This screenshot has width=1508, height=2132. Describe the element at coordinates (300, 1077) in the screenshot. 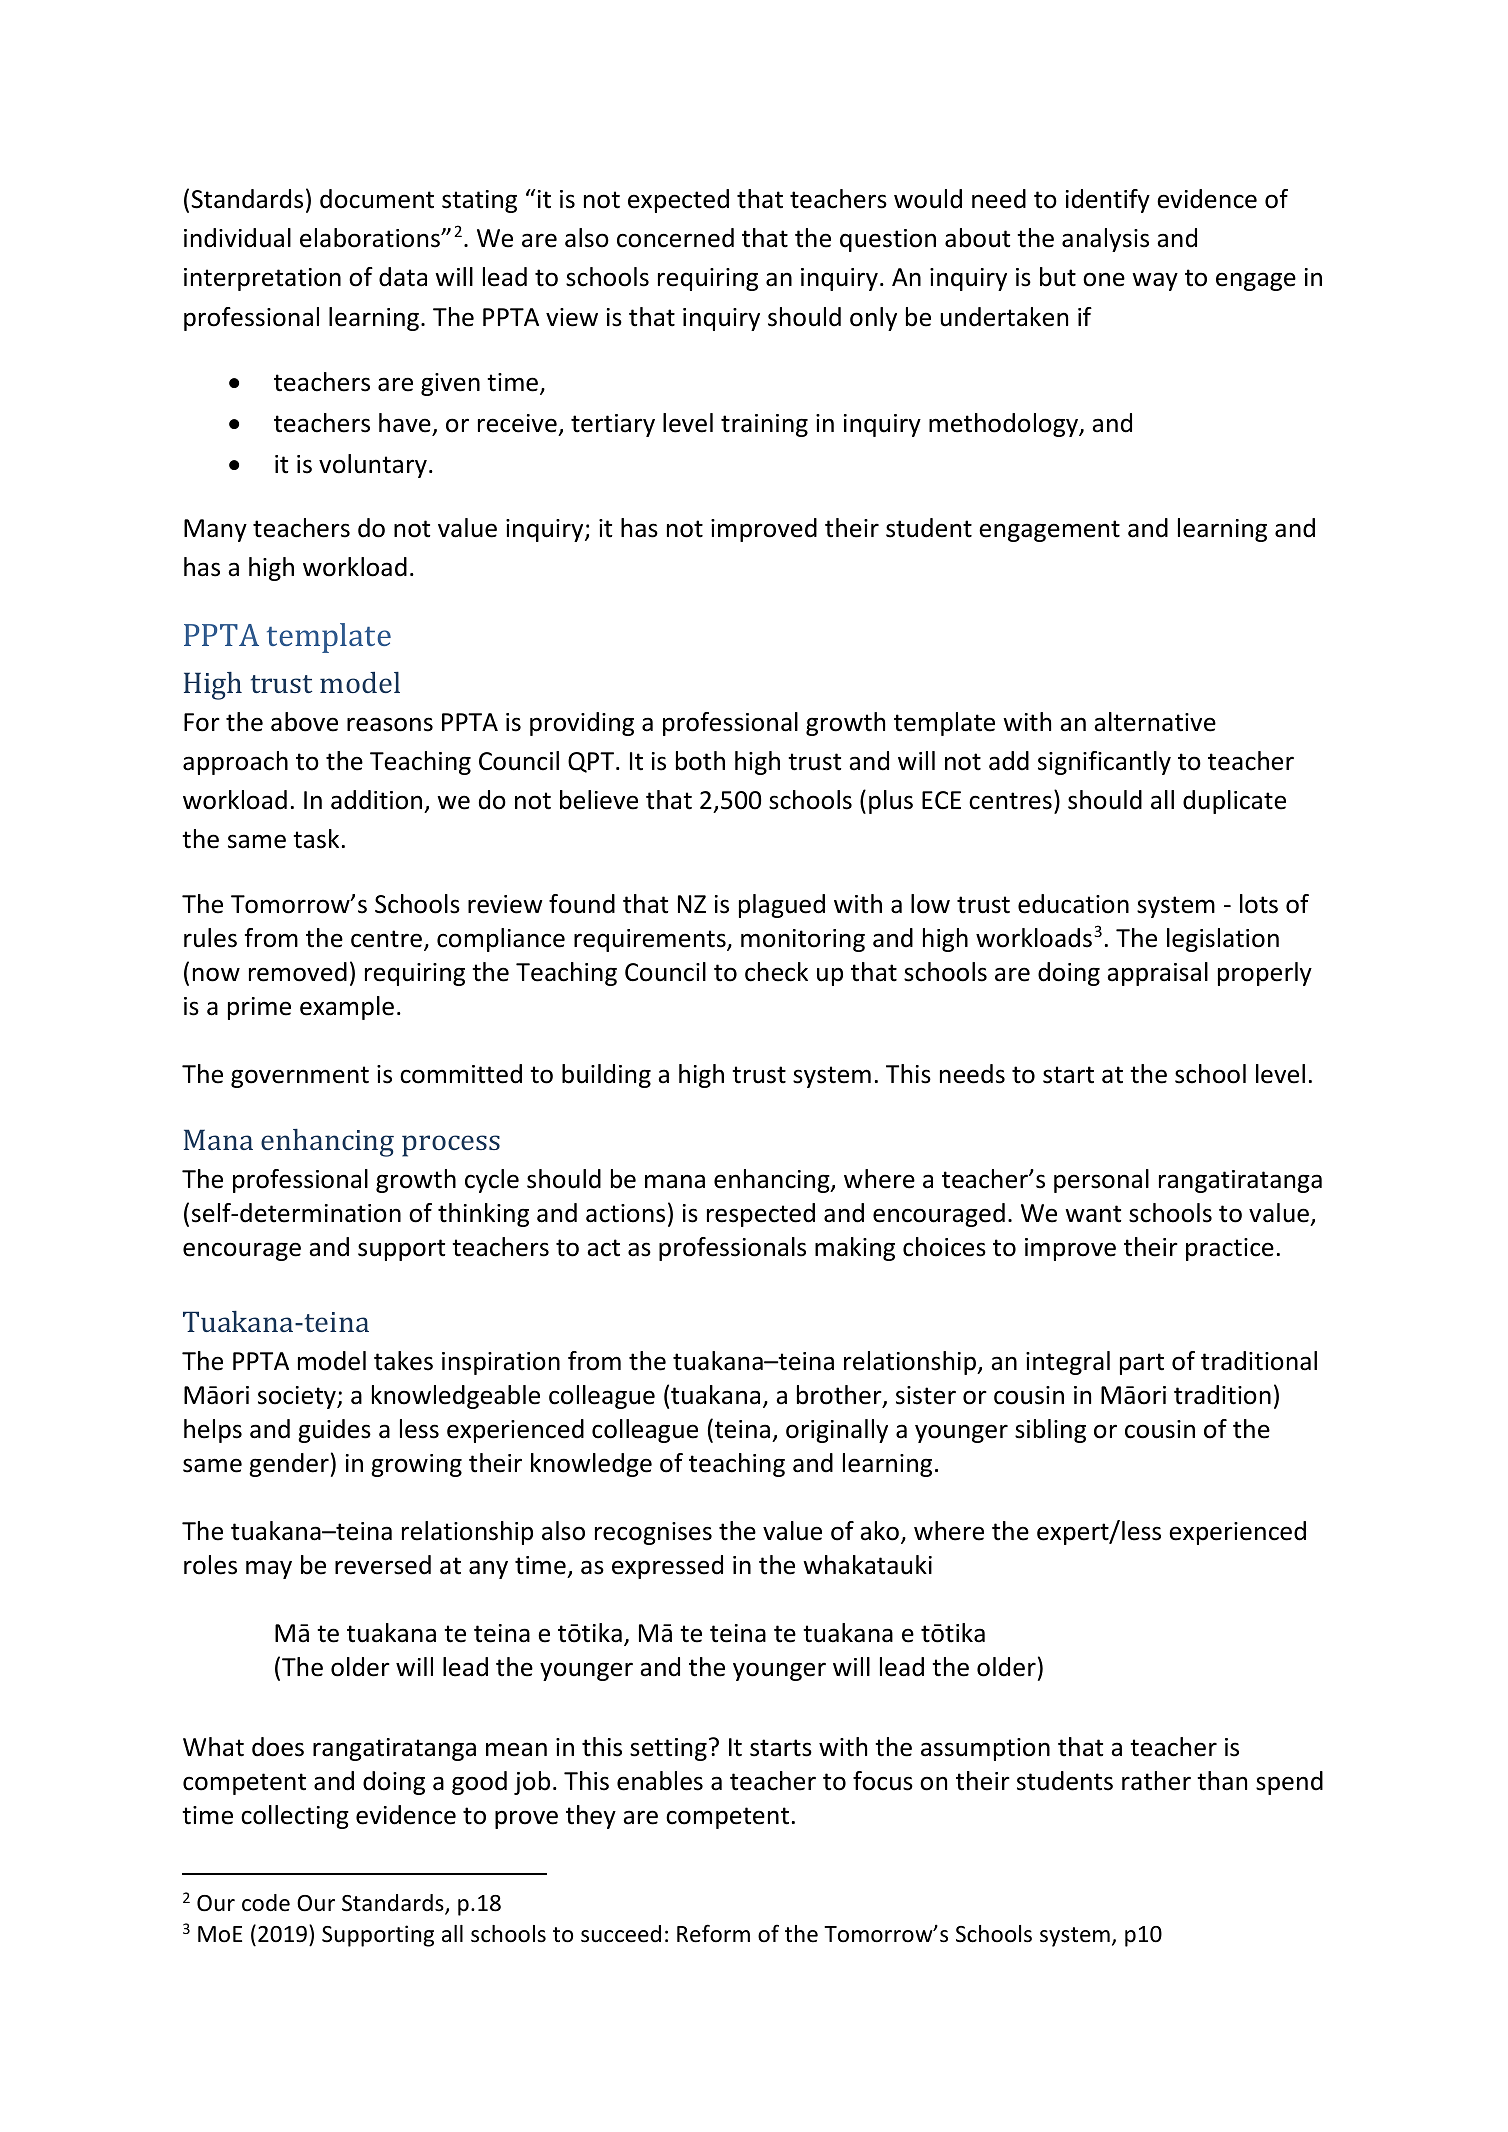

I see `government` at that location.
